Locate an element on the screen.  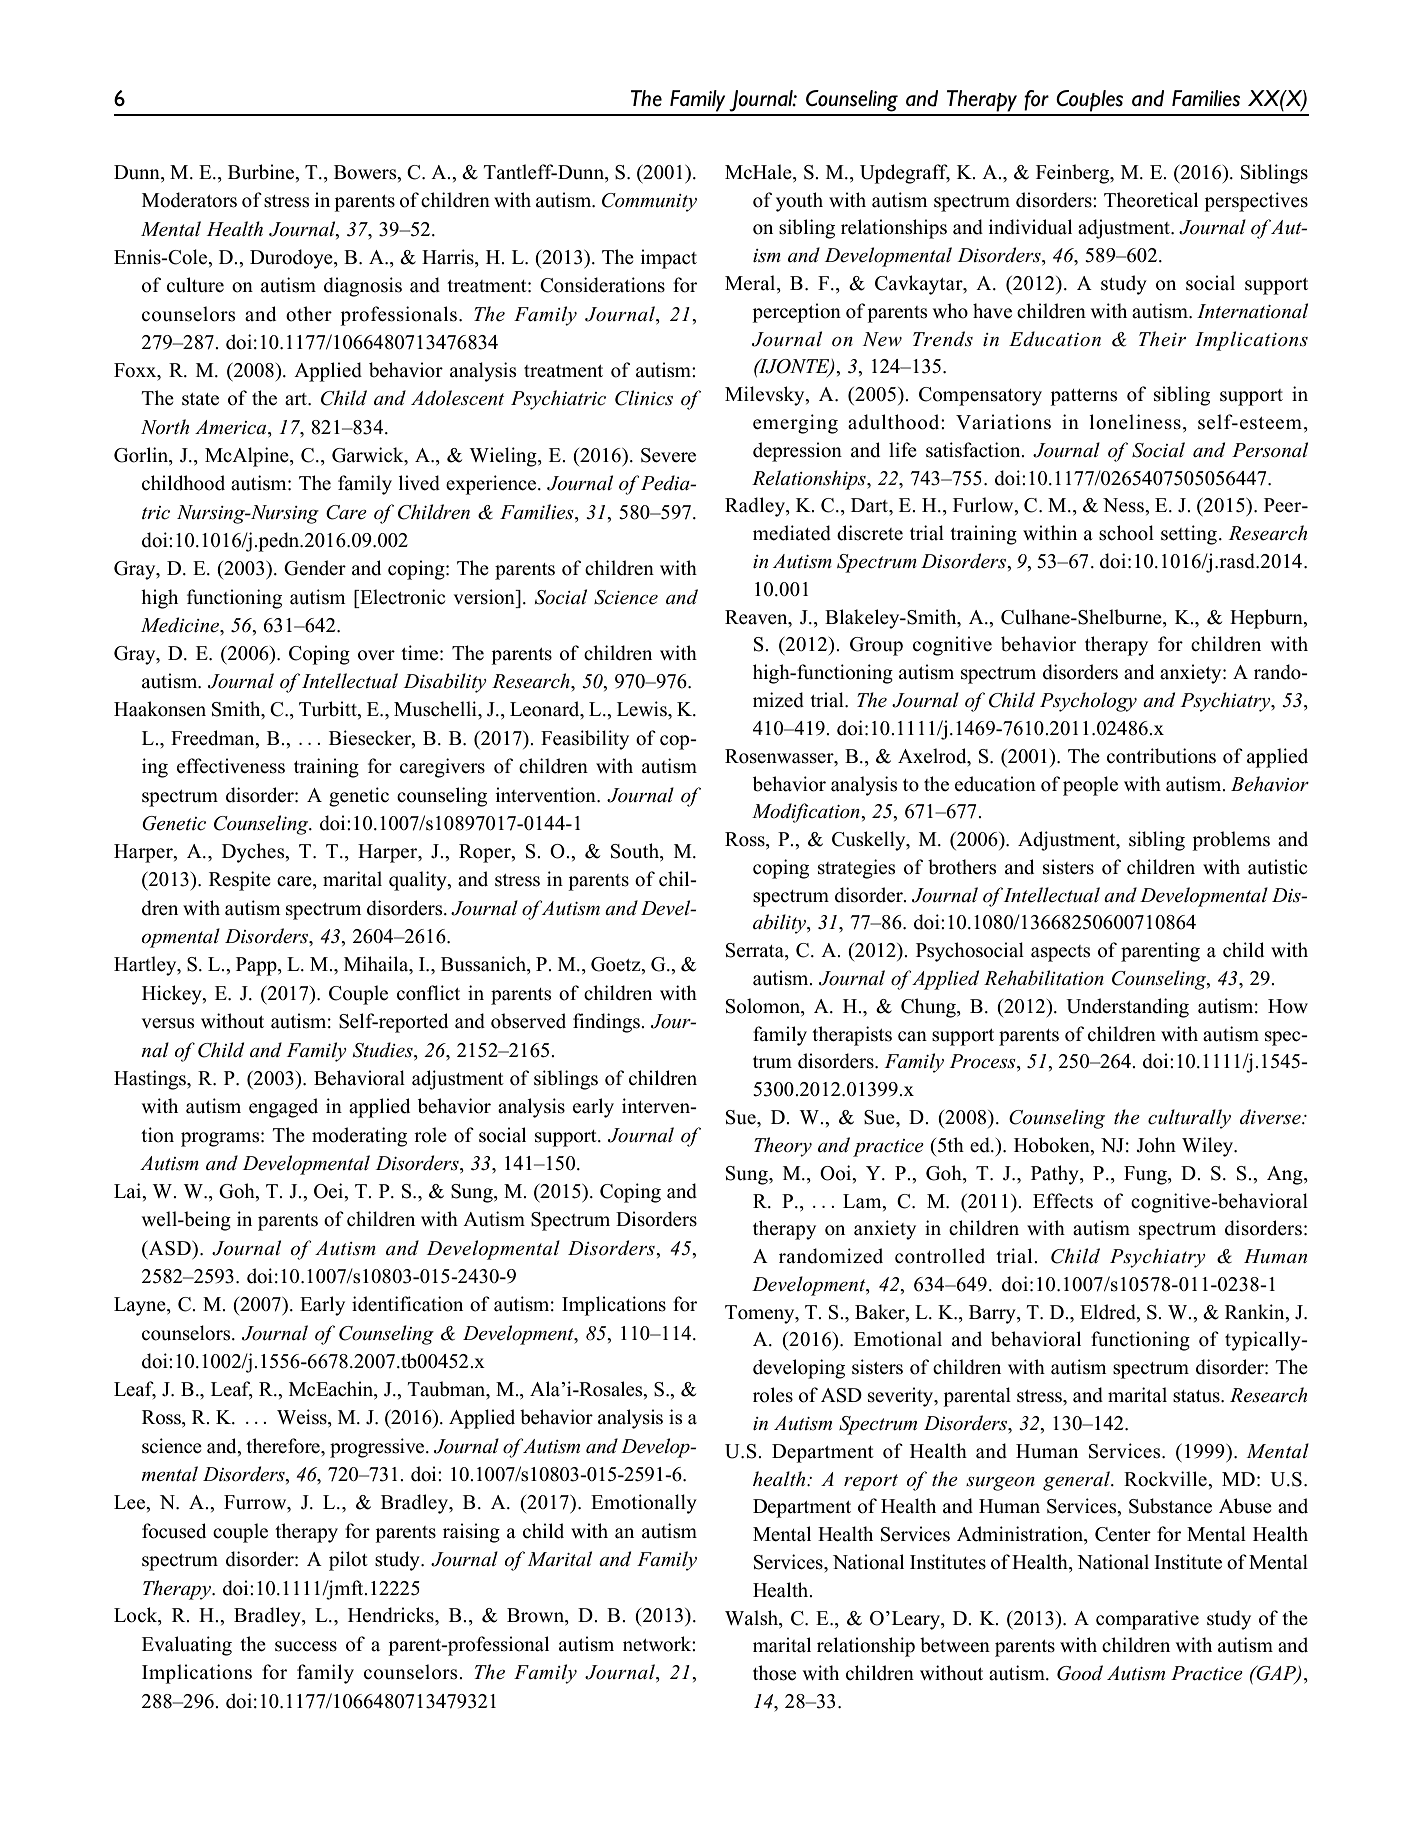
comparative is located at coordinates (1147, 1620).
